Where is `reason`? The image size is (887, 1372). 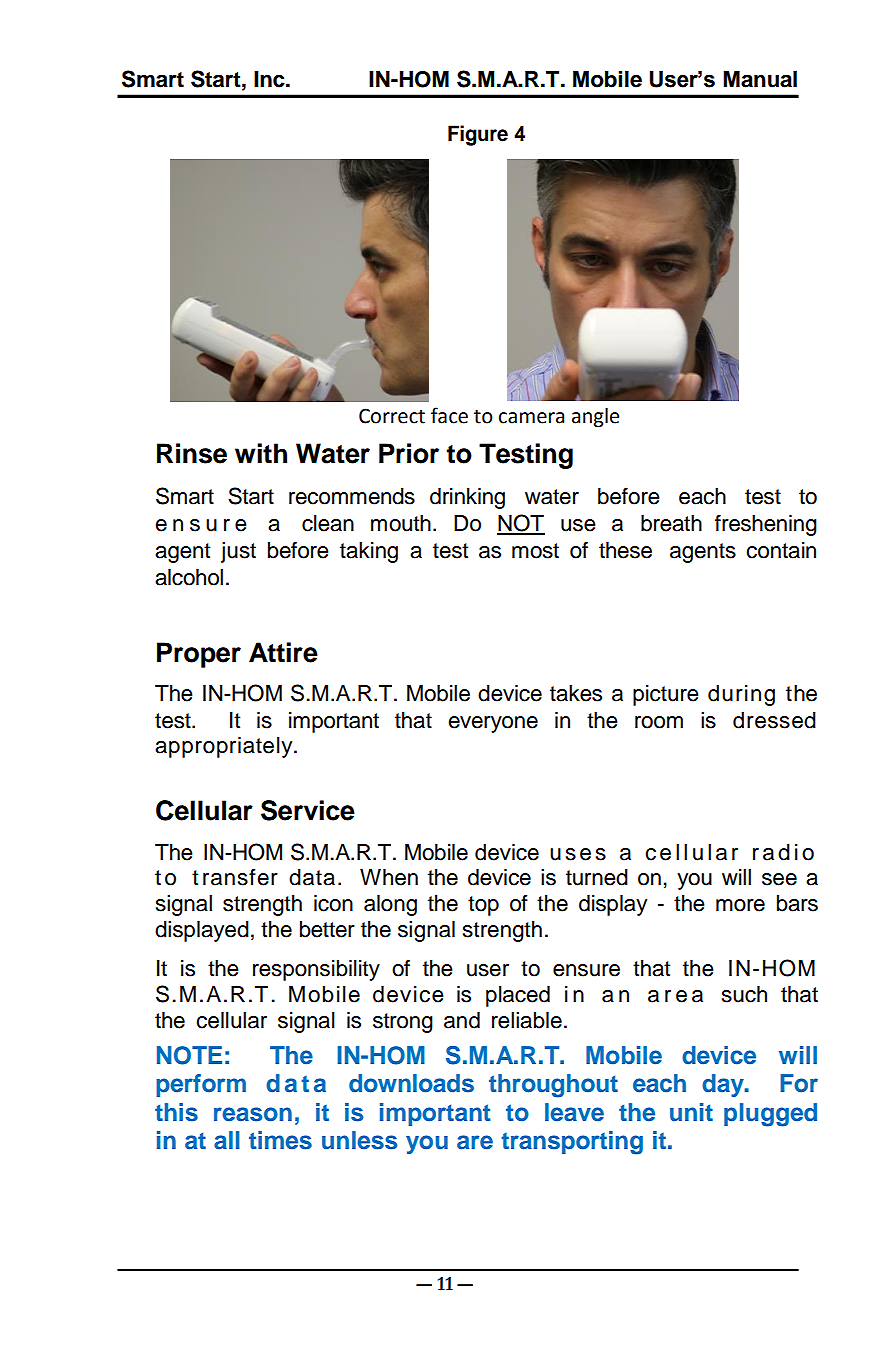 reason is located at coordinates (253, 1114).
